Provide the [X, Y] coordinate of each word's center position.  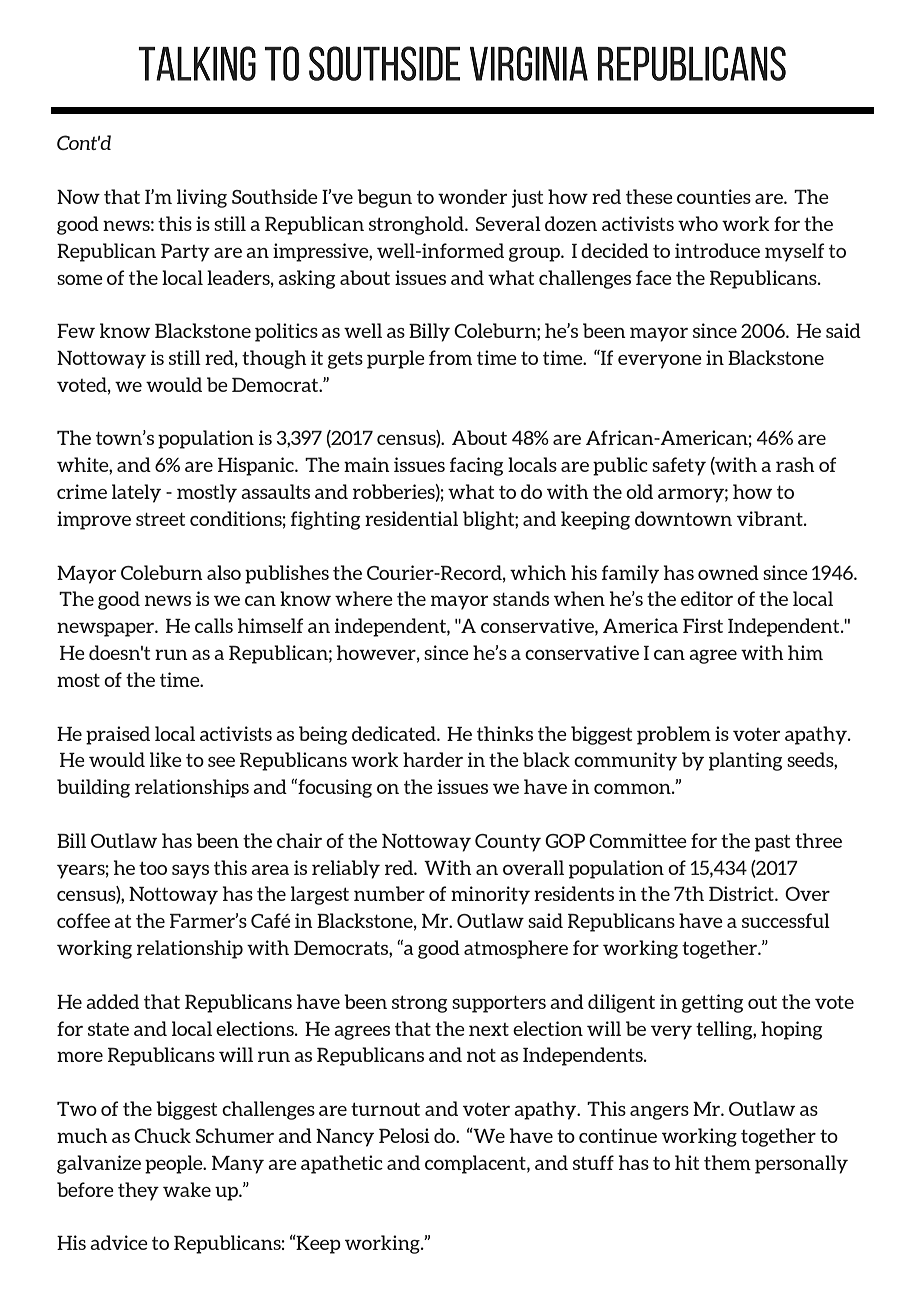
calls [214, 625]
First [703, 625]
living [202, 198]
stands [521, 598]
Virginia [529, 63]
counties [714, 196]
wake [187, 1189]
